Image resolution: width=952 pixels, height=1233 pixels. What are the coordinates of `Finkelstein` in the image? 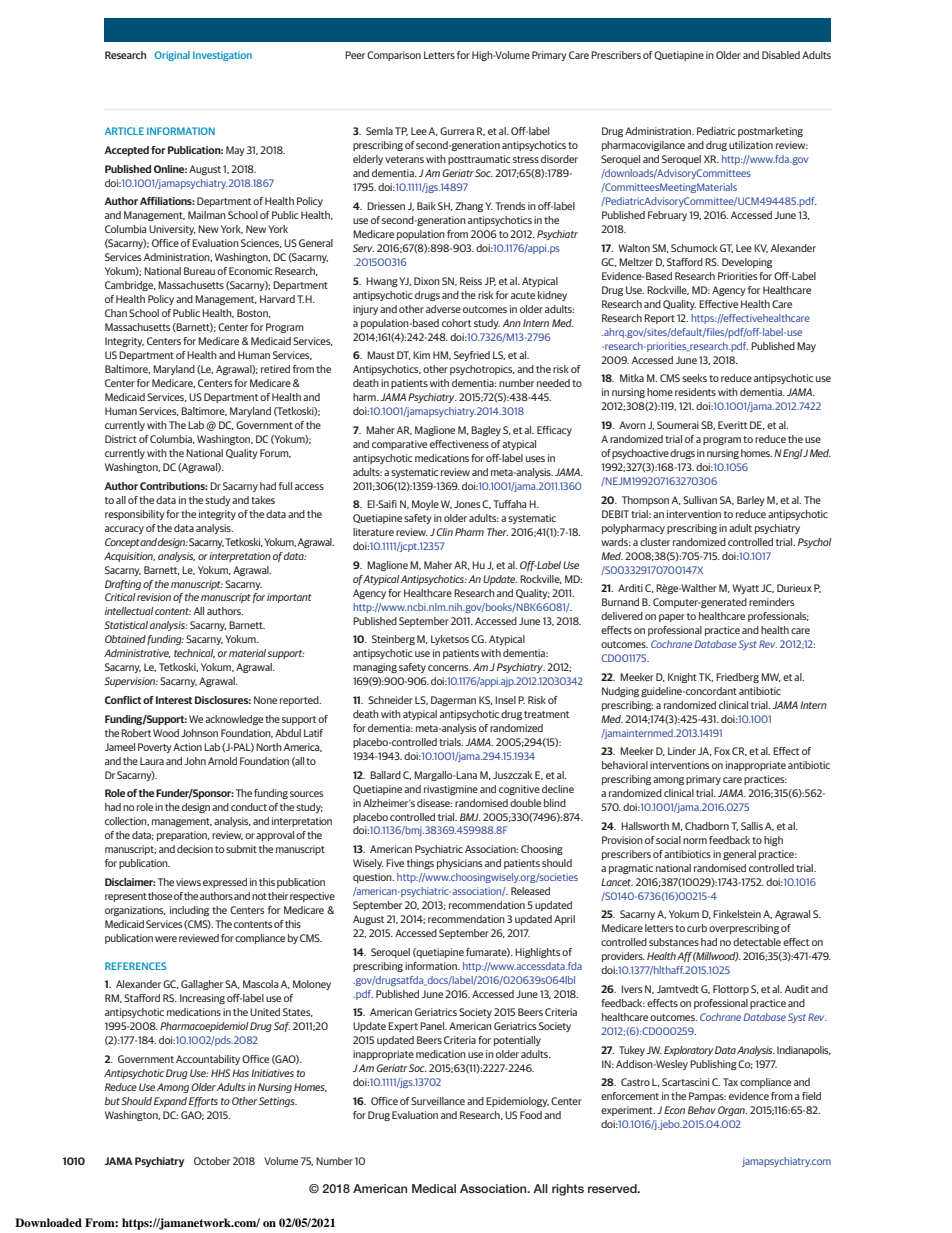 It's located at (737, 914).
